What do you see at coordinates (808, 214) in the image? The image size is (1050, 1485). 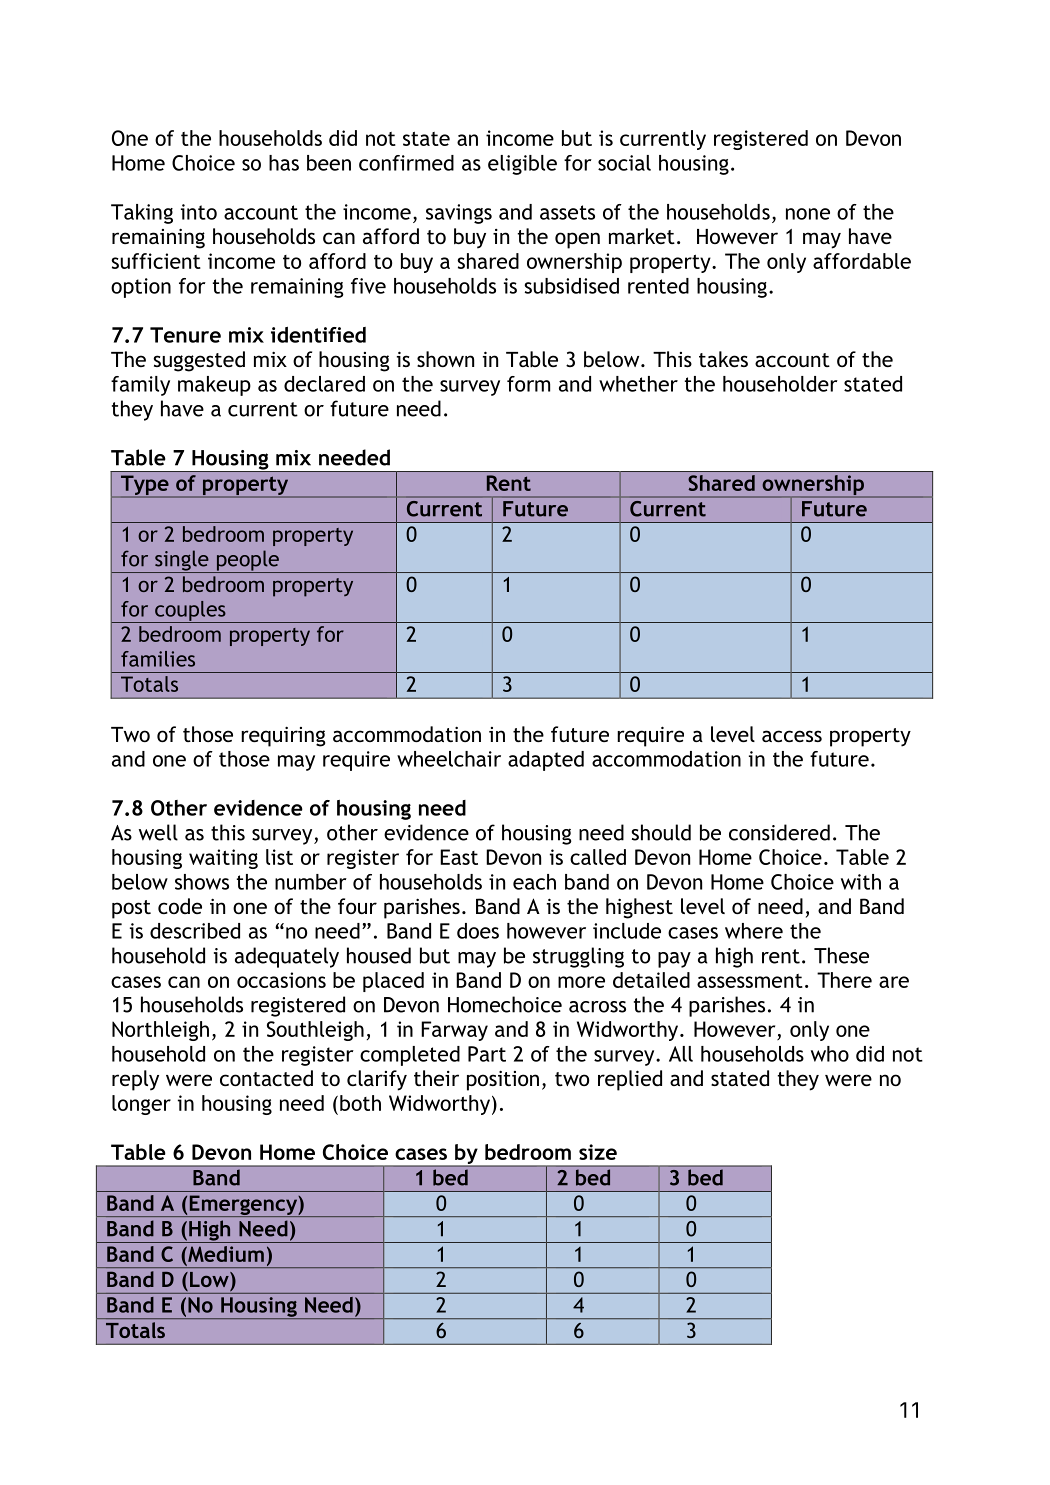 I see `none` at bounding box center [808, 214].
